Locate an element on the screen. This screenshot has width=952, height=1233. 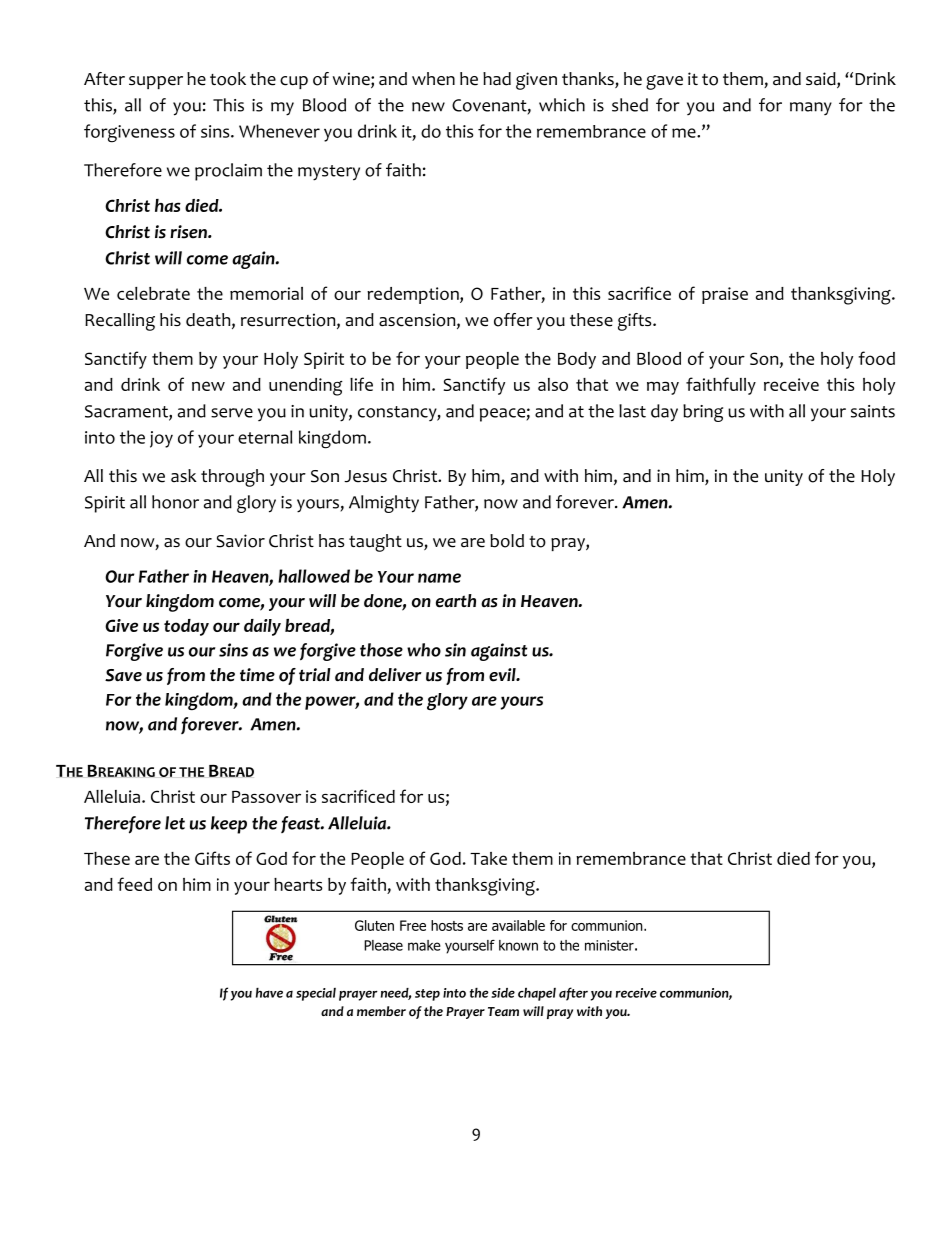
also is located at coordinates (553, 384).
